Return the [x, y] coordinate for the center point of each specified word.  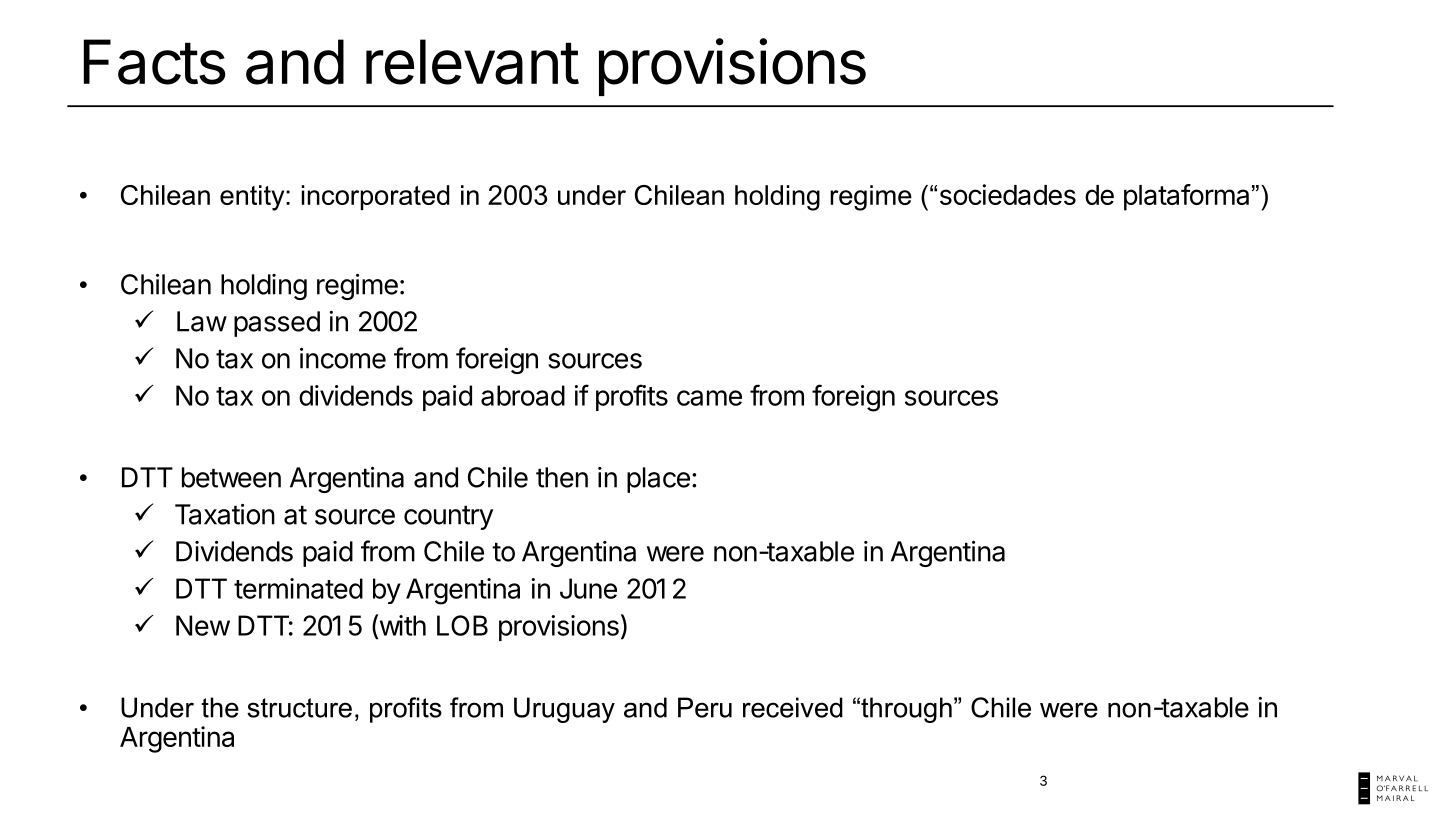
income [343, 358]
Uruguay [564, 710]
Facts [154, 62]
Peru [705, 707]
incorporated [376, 197]
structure [299, 708]
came [709, 398]
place [658, 480]
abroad [523, 395]
